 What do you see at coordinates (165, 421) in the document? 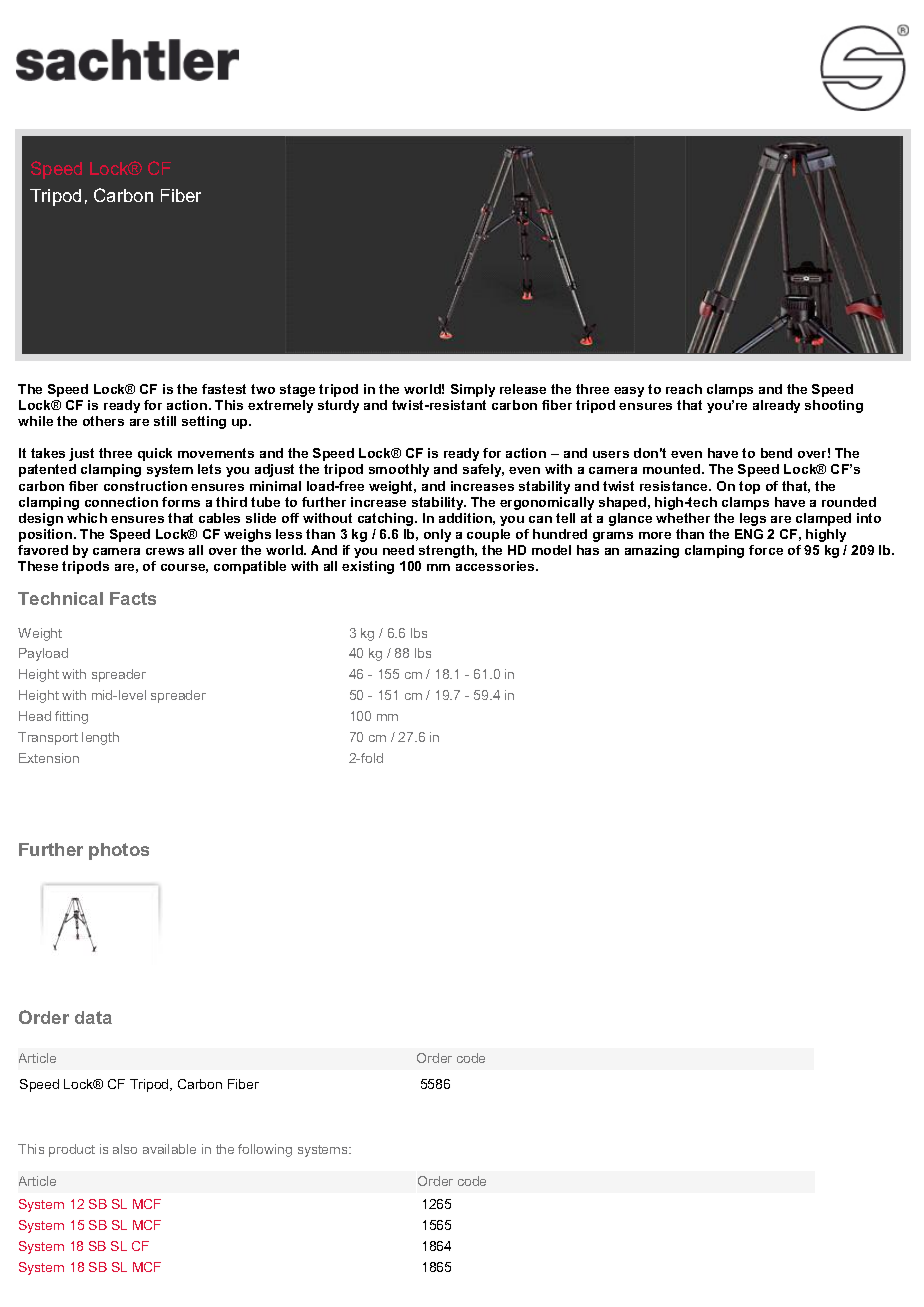
I see `still` at bounding box center [165, 421].
